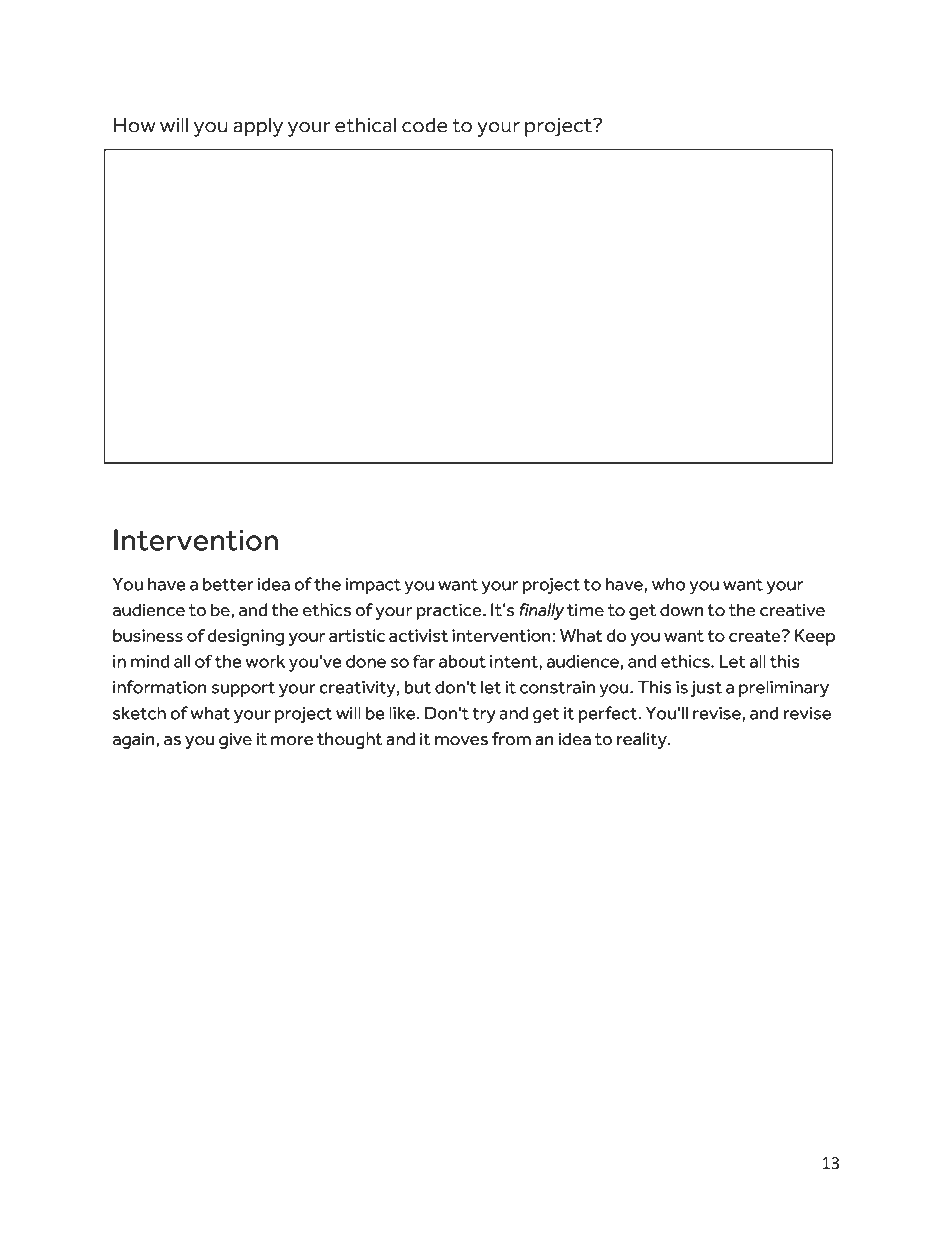 The image size is (952, 1233). I want to click on just, so click(706, 689).
